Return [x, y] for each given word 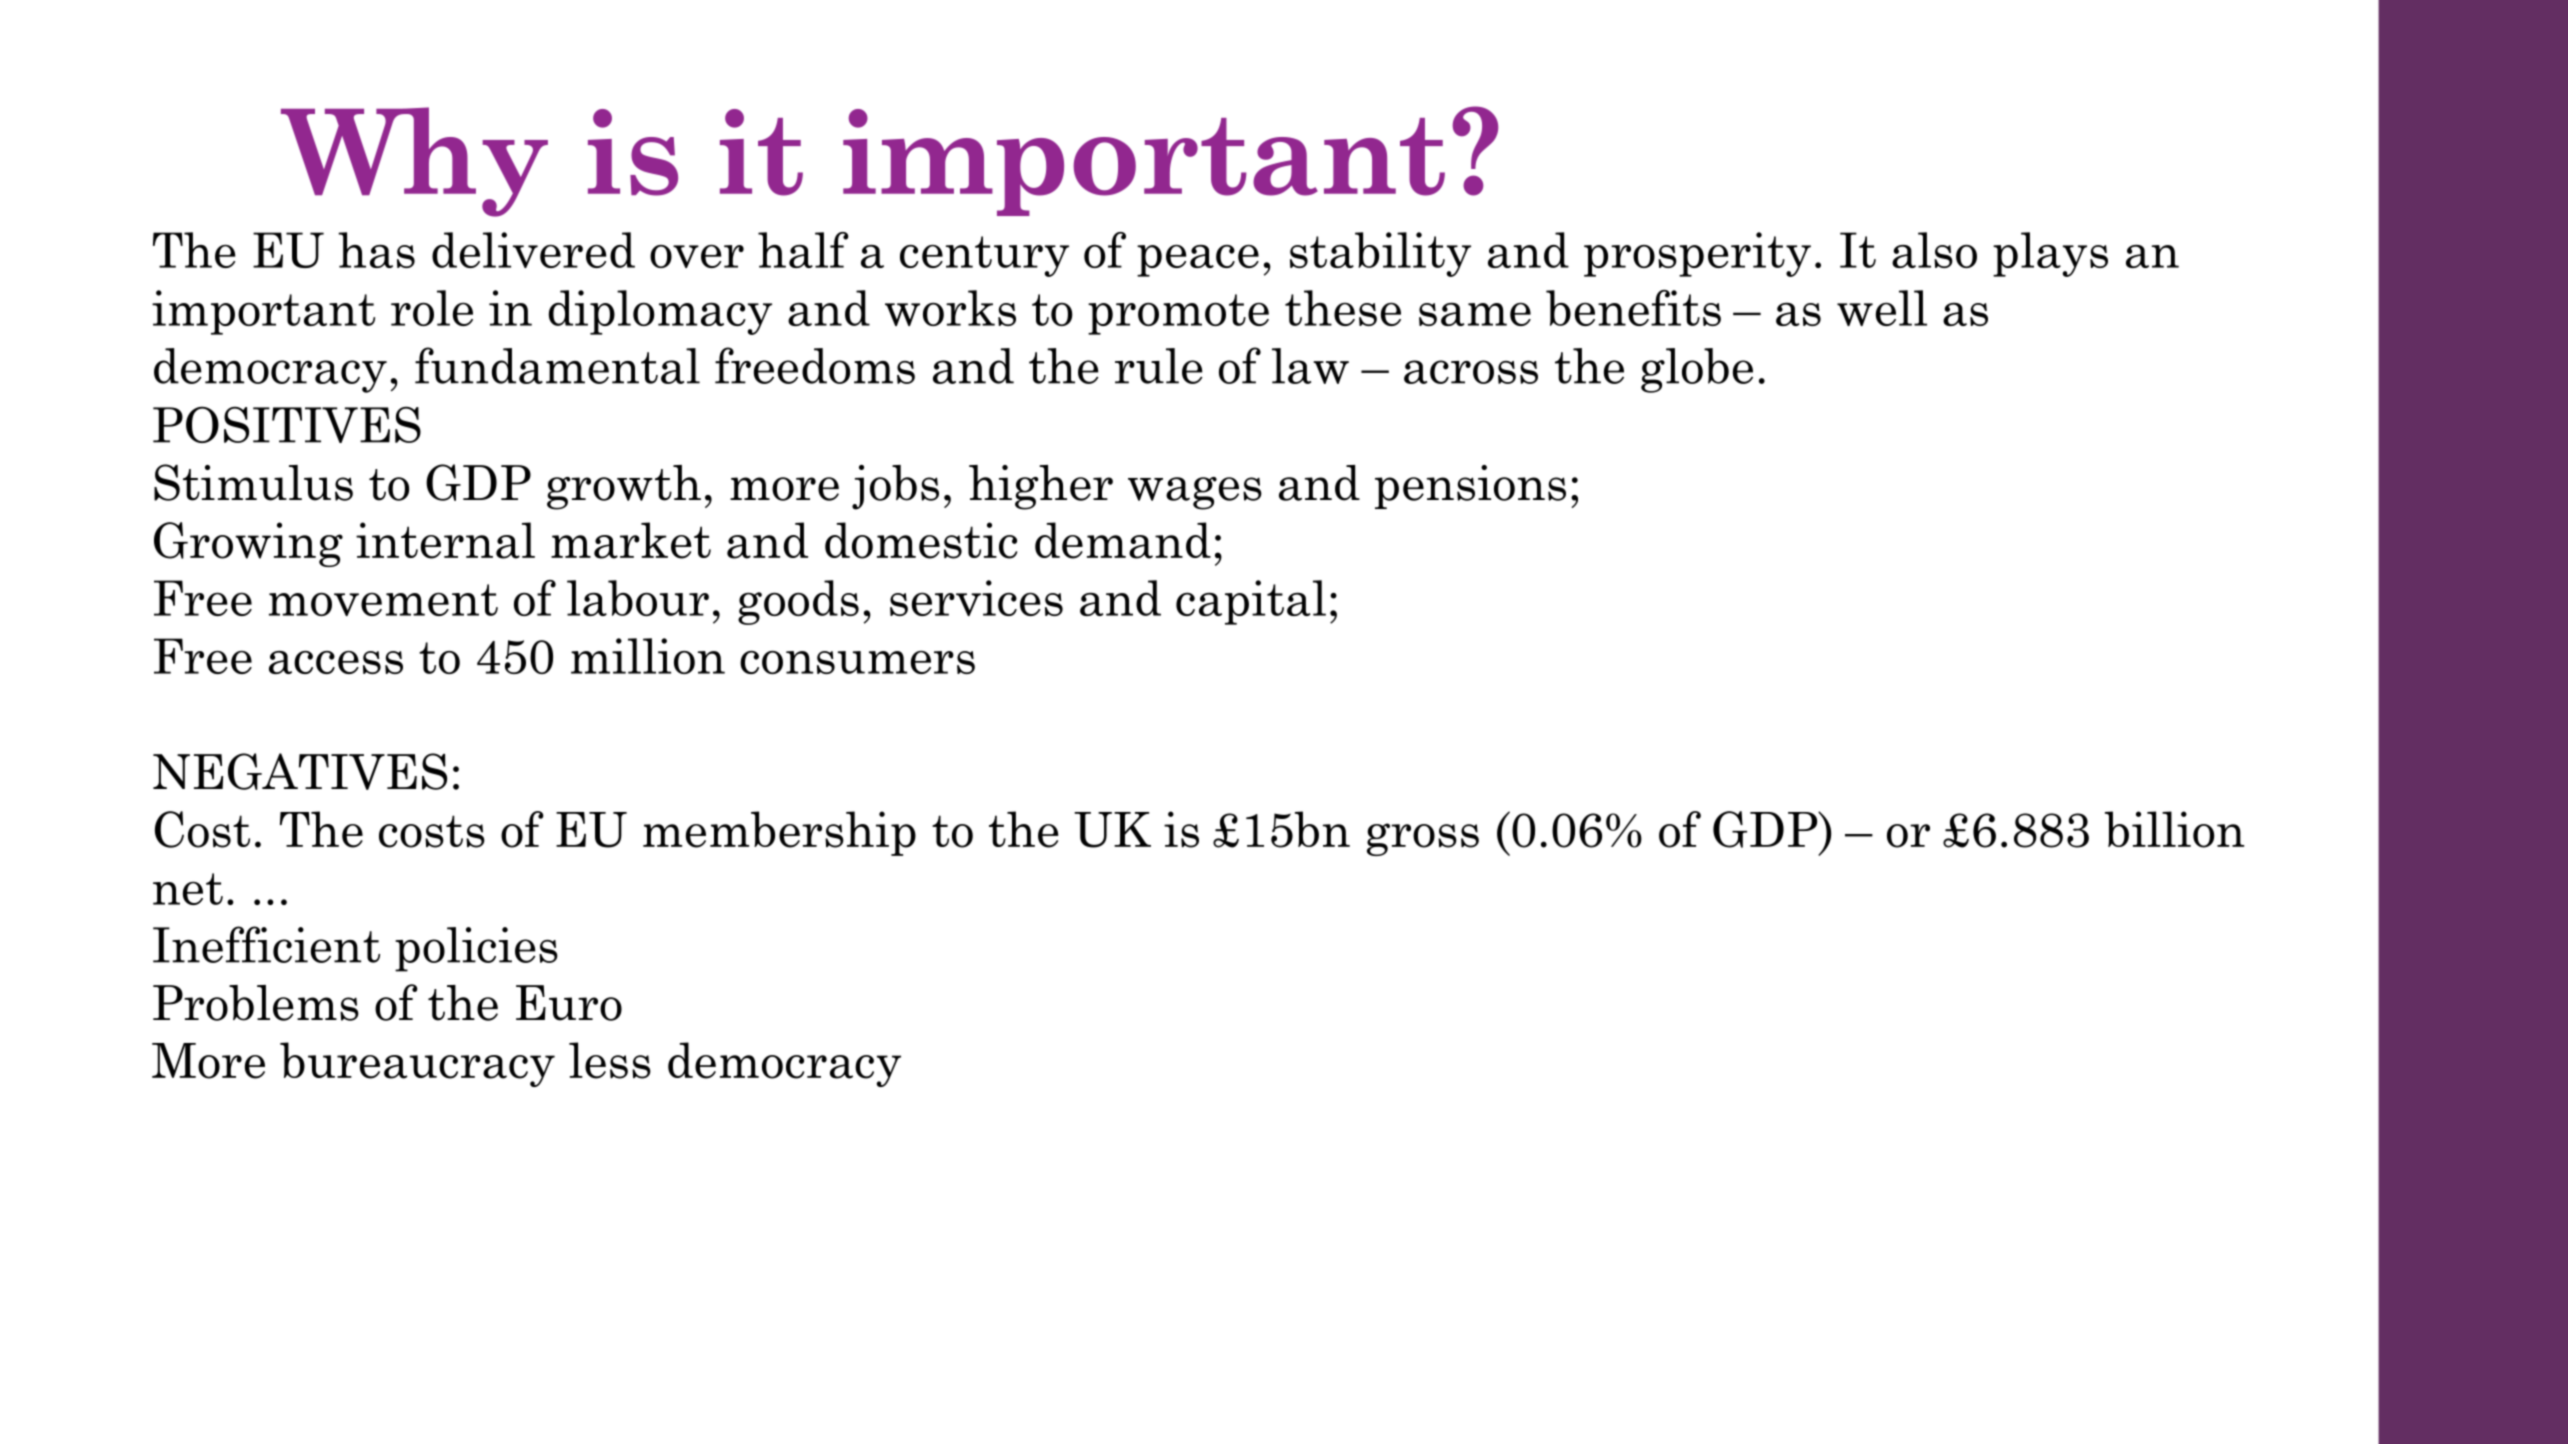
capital [1251, 602]
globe [1697, 370]
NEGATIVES [300, 771]
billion [2174, 829]
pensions [1470, 487]
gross [1423, 839]
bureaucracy [417, 1064]
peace [1198, 261]
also [1934, 250]
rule [1159, 366]
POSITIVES [287, 424]
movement [383, 600]
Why [414, 162]
